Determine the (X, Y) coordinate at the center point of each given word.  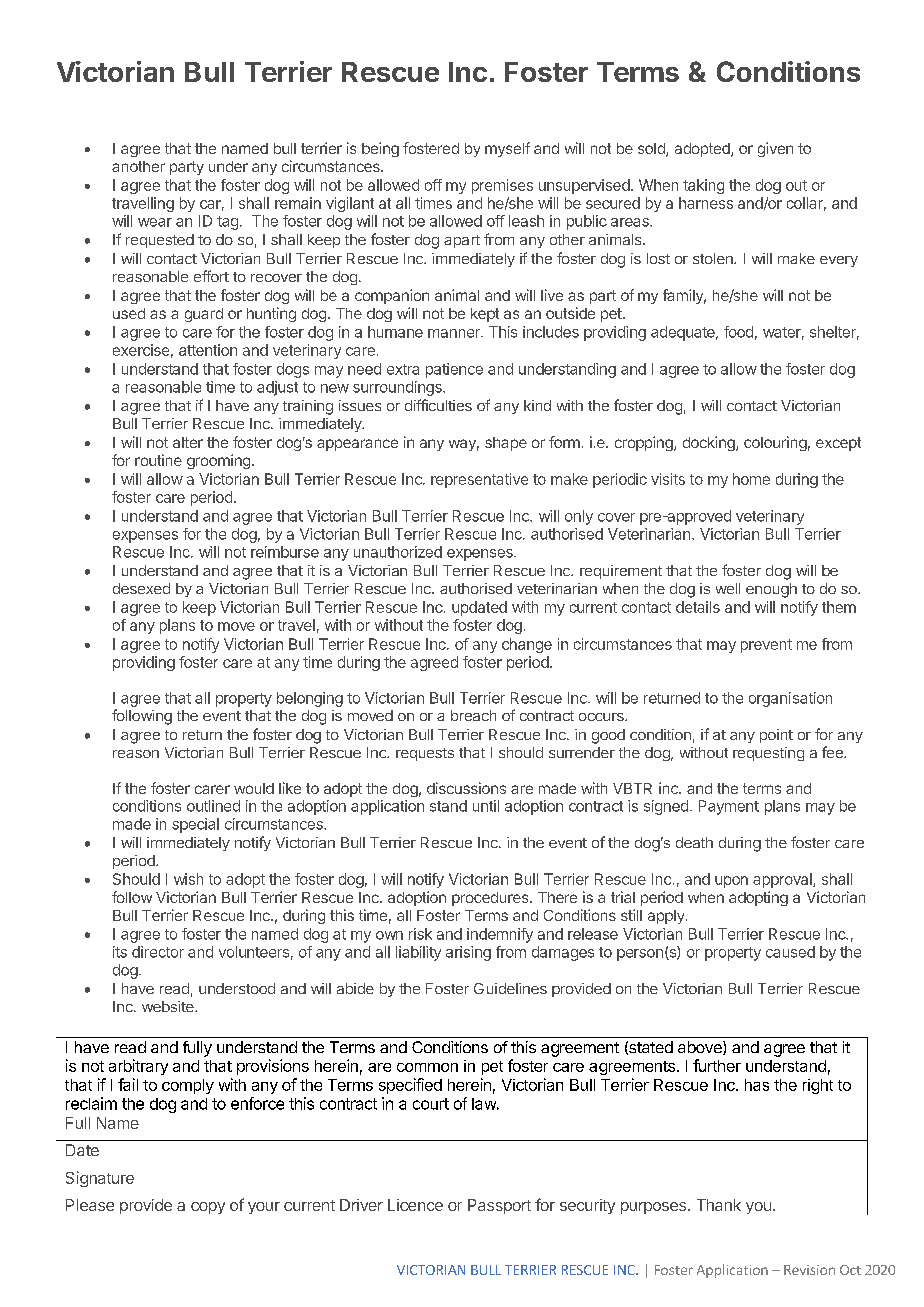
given (775, 149)
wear (155, 222)
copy (208, 1208)
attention (208, 350)
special (195, 825)
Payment (729, 807)
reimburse (285, 552)
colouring (775, 443)
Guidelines (510, 988)
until (486, 806)
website (169, 1006)
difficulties (438, 405)
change (527, 645)
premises (502, 186)
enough (771, 590)
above (701, 1048)
